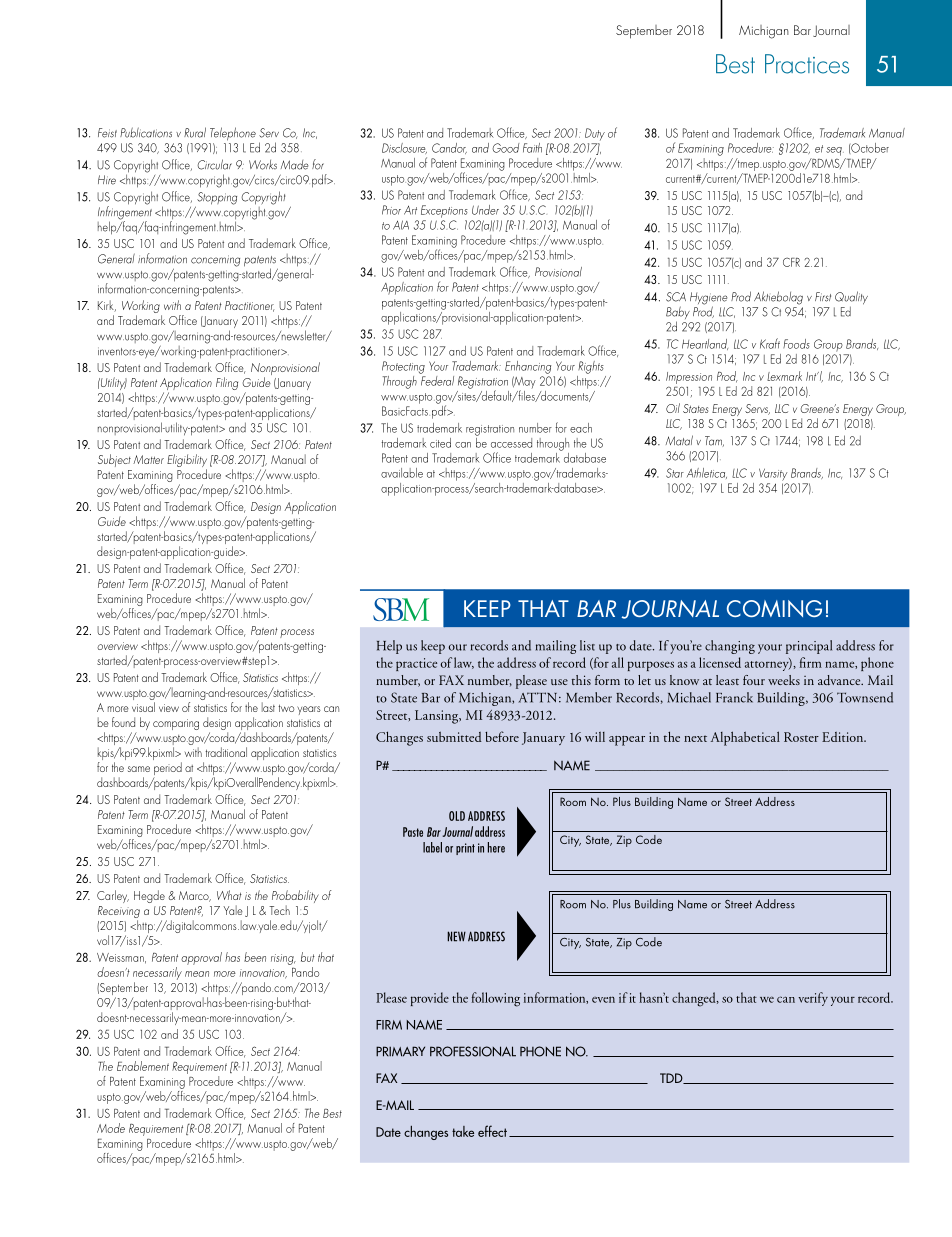 This page has height=1237, width=952. What do you see at coordinates (505, 148) in the page?
I see `Good` at bounding box center [505, 148].
